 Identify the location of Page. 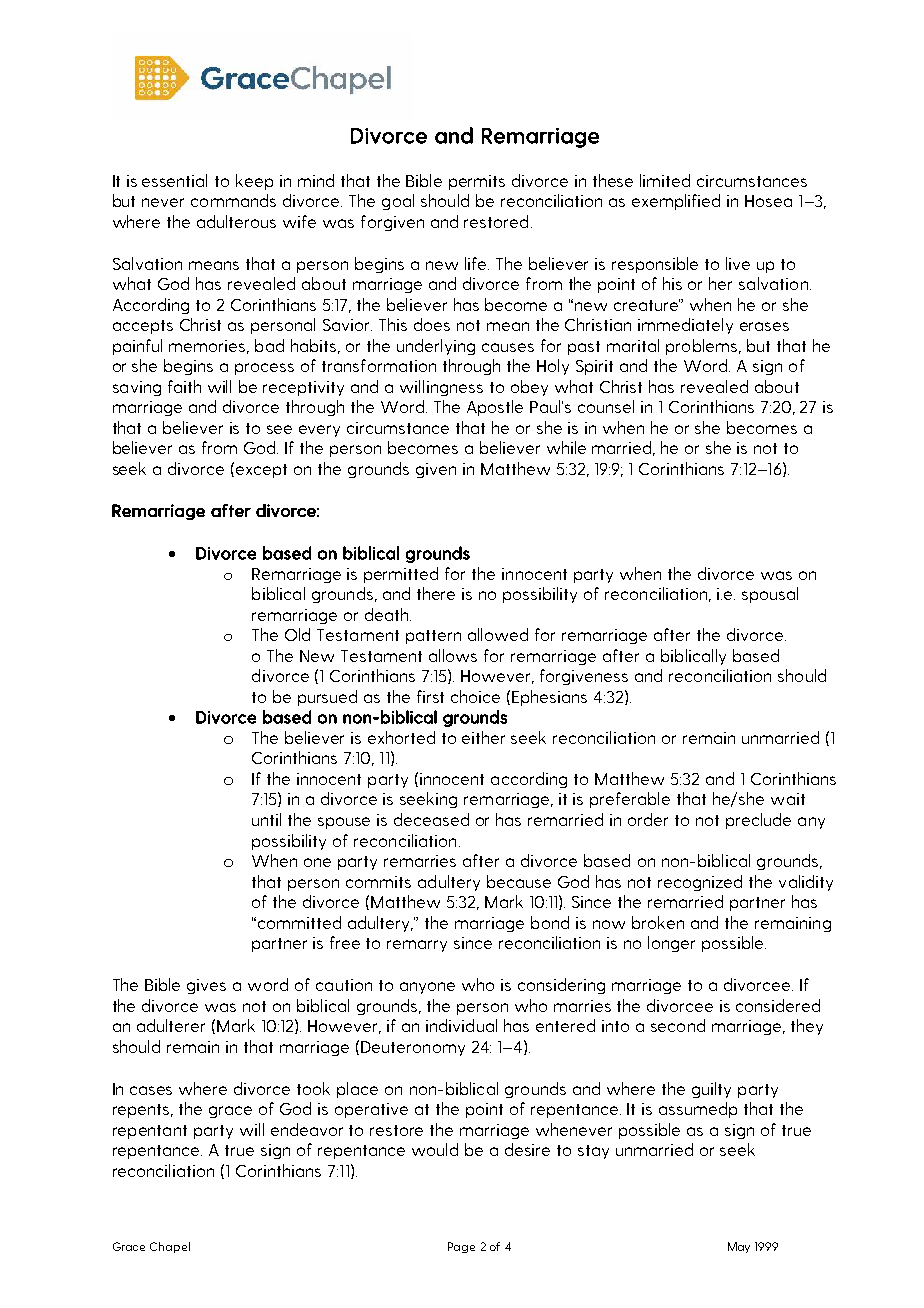
(461, 1247).
